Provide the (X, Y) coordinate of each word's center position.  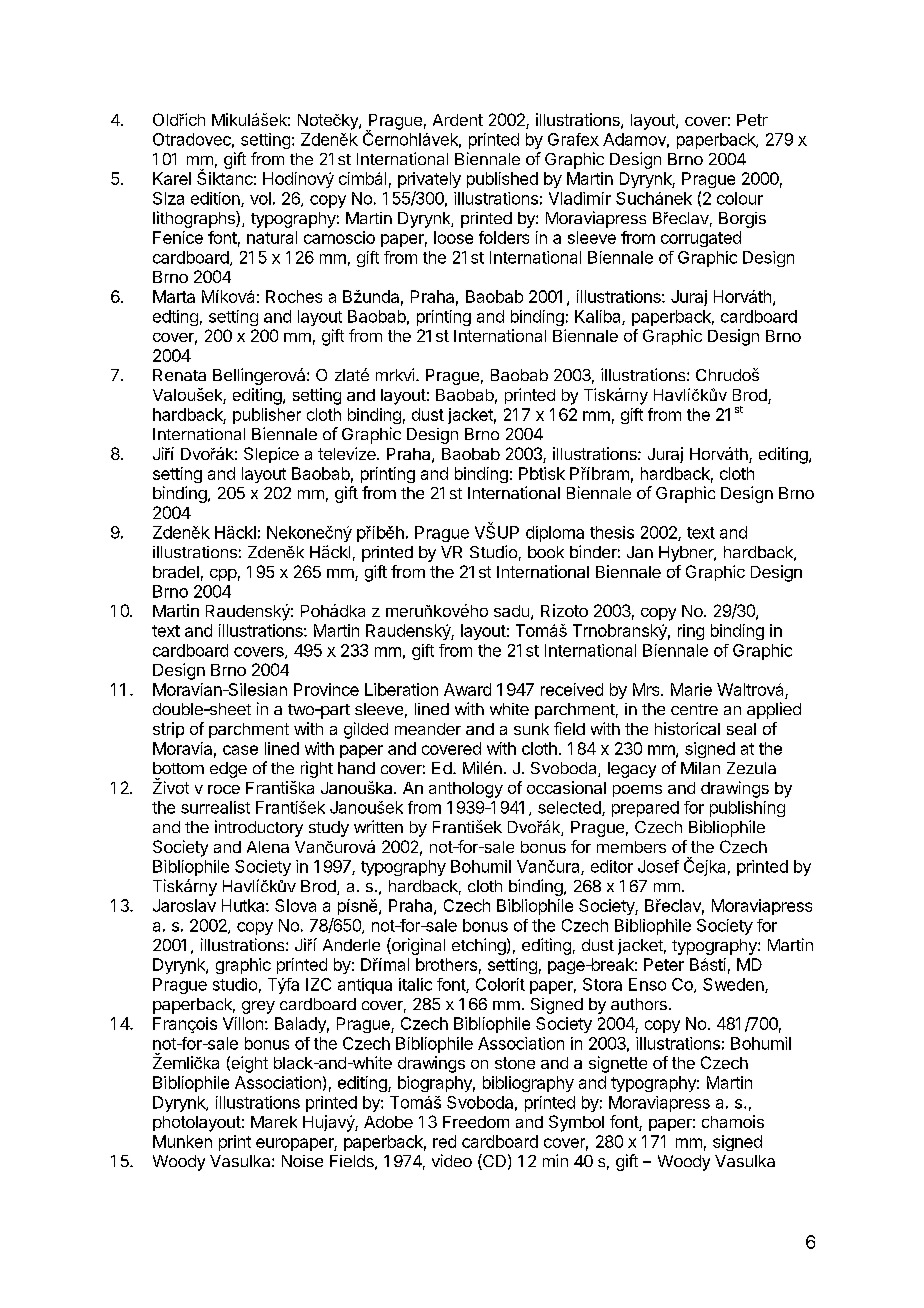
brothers (446, 964)
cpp (223, 575)
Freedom (476, 1122)
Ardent (458, 120)
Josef (658, 866)
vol (260, 198)
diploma (555, 534)
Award (467, 689)
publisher (267, 416)
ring (691, 632)
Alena (268, 847)
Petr (752, 120)
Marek (274, 1122)
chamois (733, 1121)
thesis (612, 532)
